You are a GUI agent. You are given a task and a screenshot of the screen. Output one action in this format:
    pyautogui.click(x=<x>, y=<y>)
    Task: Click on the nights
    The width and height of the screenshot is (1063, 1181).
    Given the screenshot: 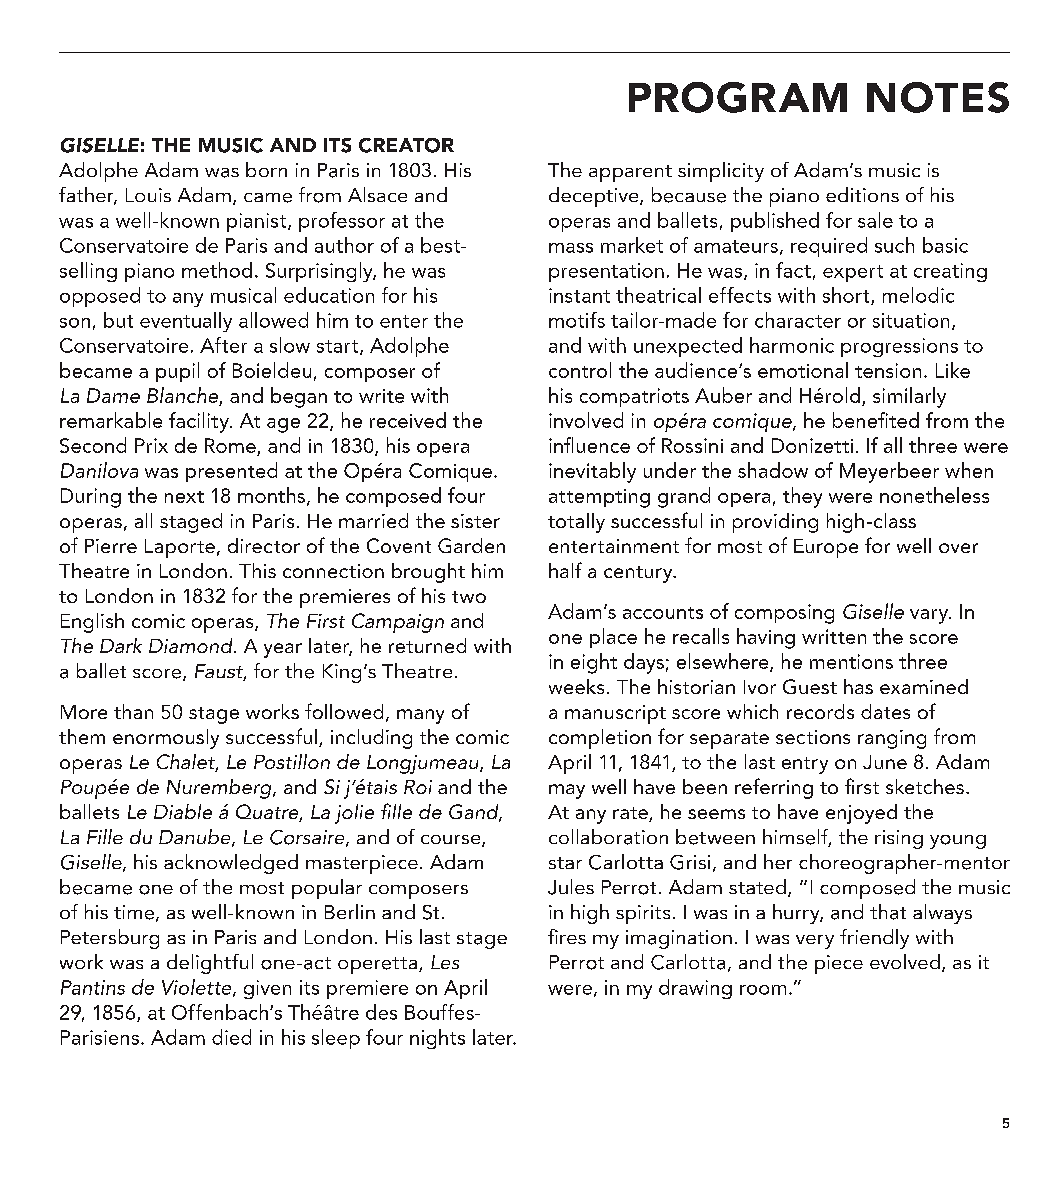 What is the action you would take?
    pyautogui.click(x=437, y=1039)
